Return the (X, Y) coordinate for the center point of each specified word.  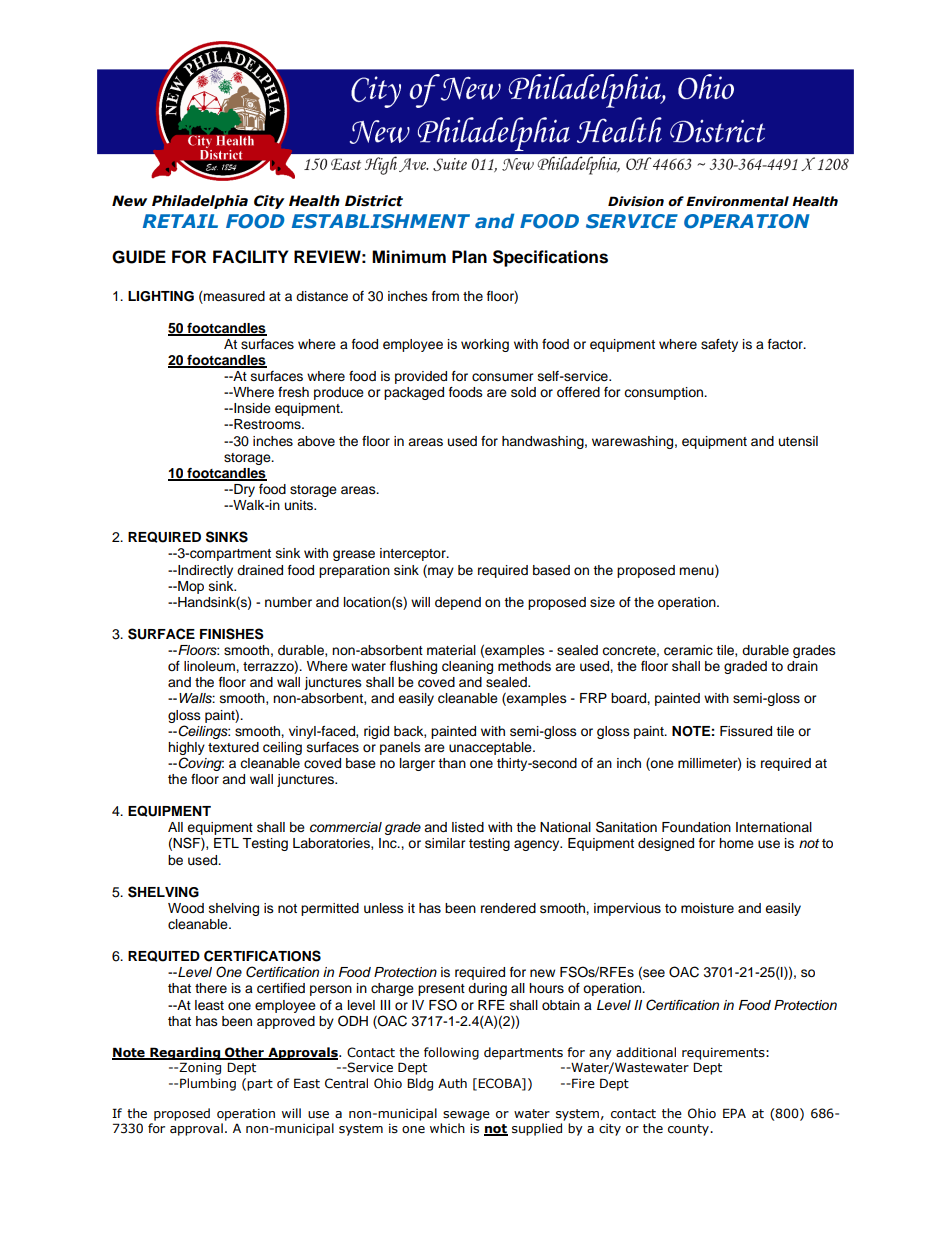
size (602, 602)
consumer (503, 377)
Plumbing (208, 1084)
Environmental (737, 201)
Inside (251, 408)
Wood (186, 908)
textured (233, 747)
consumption (665, 393)
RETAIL (180, 221)
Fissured (746, 731)
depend (458, 603)
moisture (707, 908)
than (452, 763)
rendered (508, 908)
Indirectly (204, 571)
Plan (469, 257)
